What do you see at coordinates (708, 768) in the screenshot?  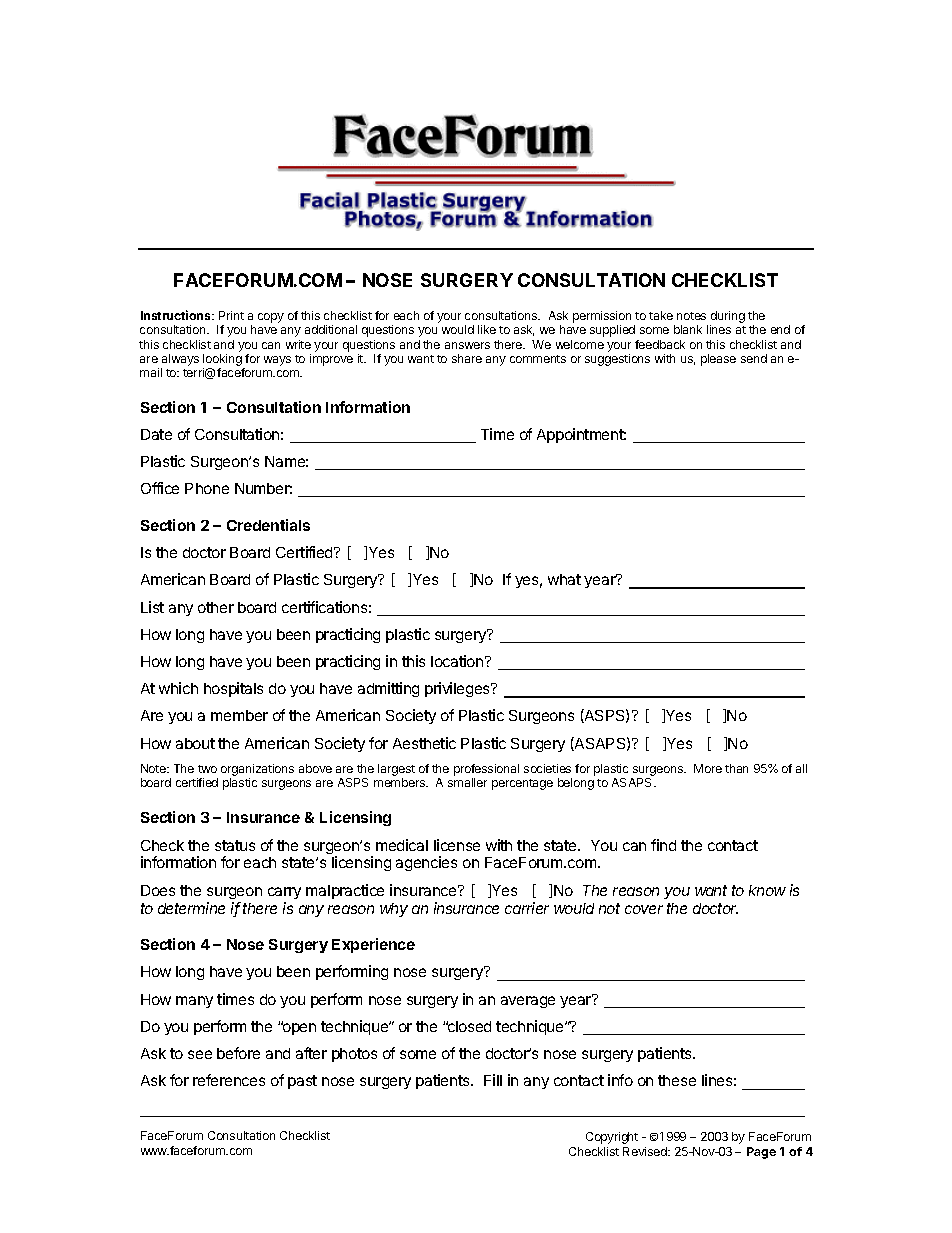 I see `More` at bounding box center [708, 768].
